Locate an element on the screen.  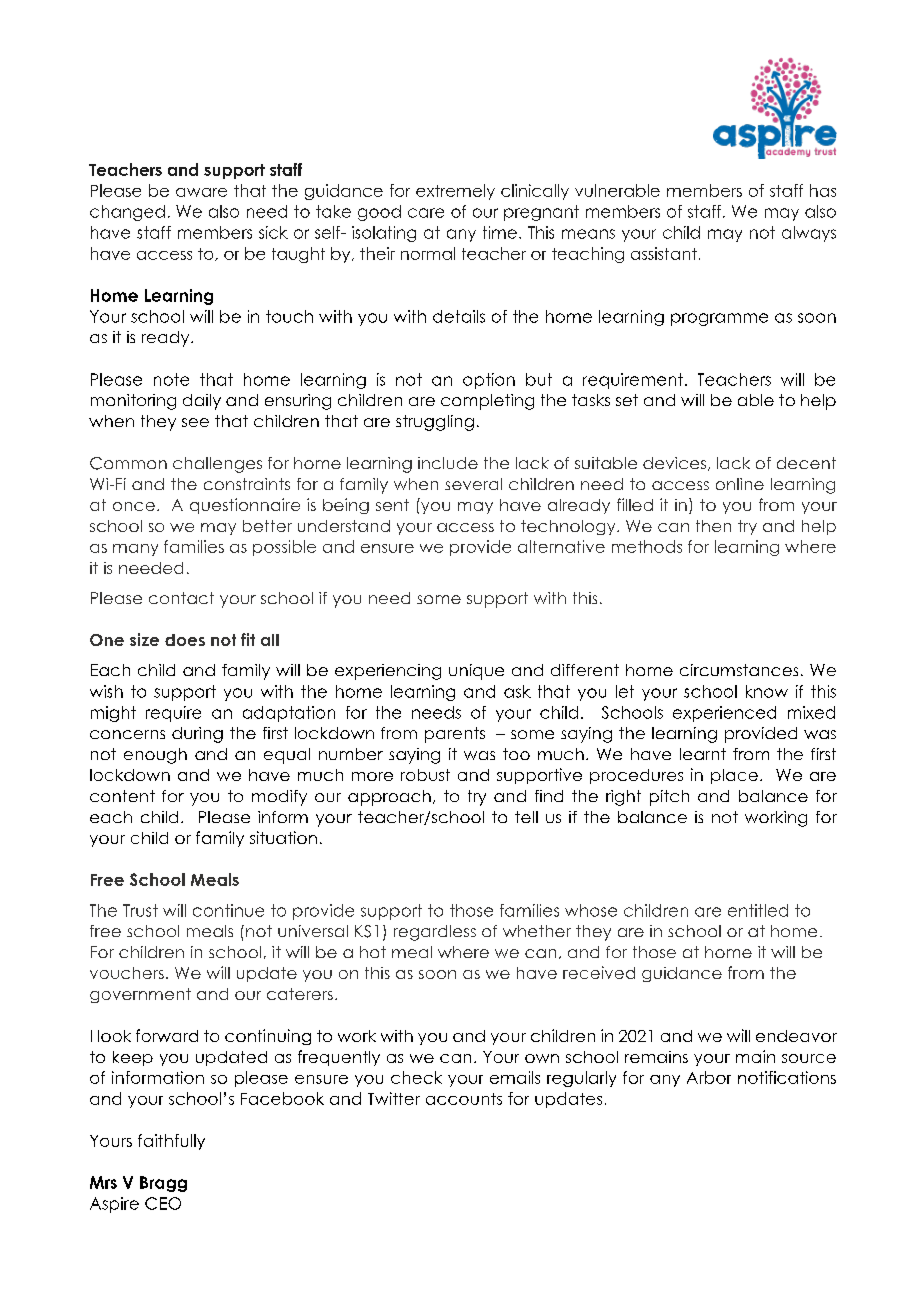
enough is located at coordinates (155, 756).
